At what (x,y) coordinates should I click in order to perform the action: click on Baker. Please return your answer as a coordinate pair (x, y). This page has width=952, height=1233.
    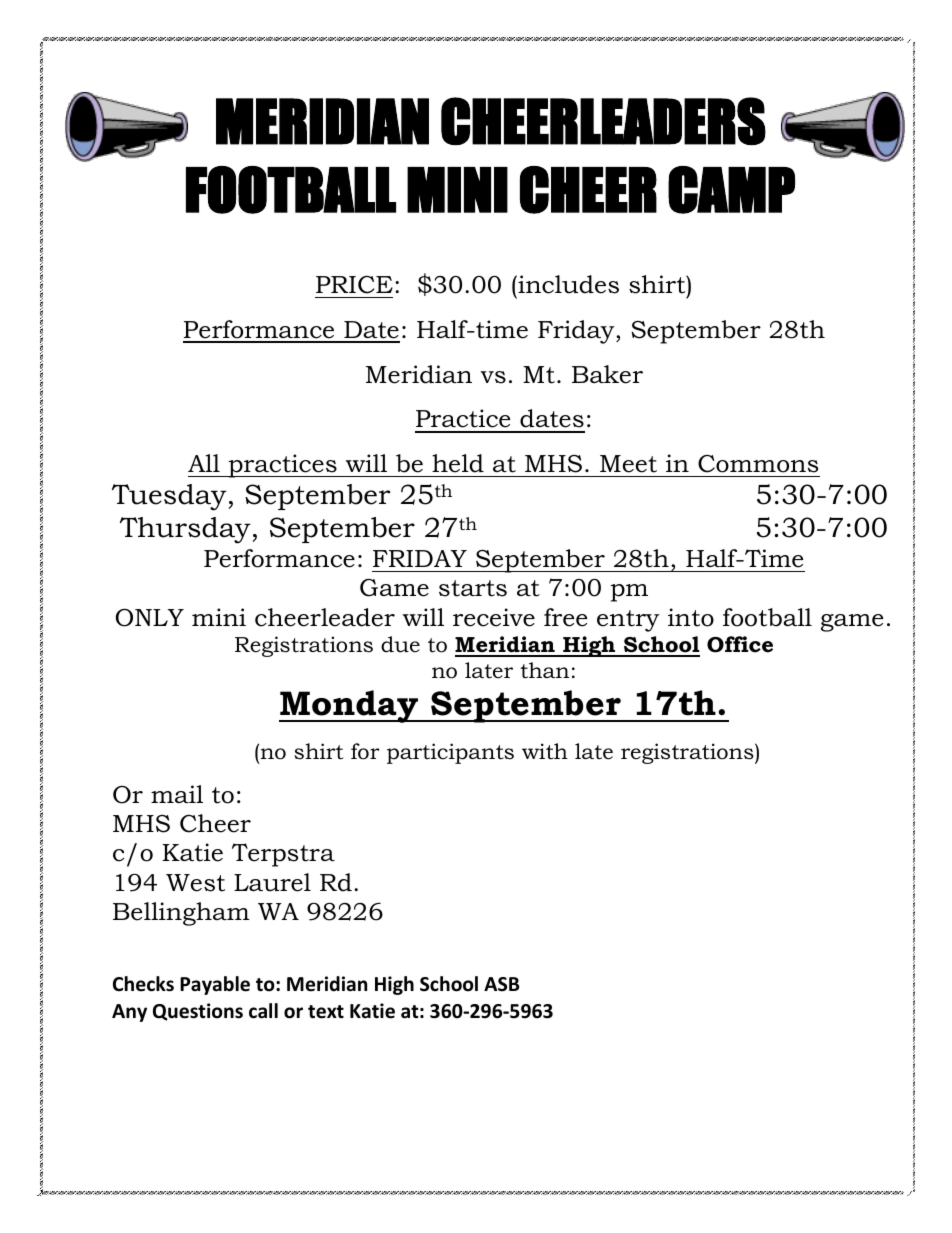
    Looking at the image, I should click on (607, 374).
